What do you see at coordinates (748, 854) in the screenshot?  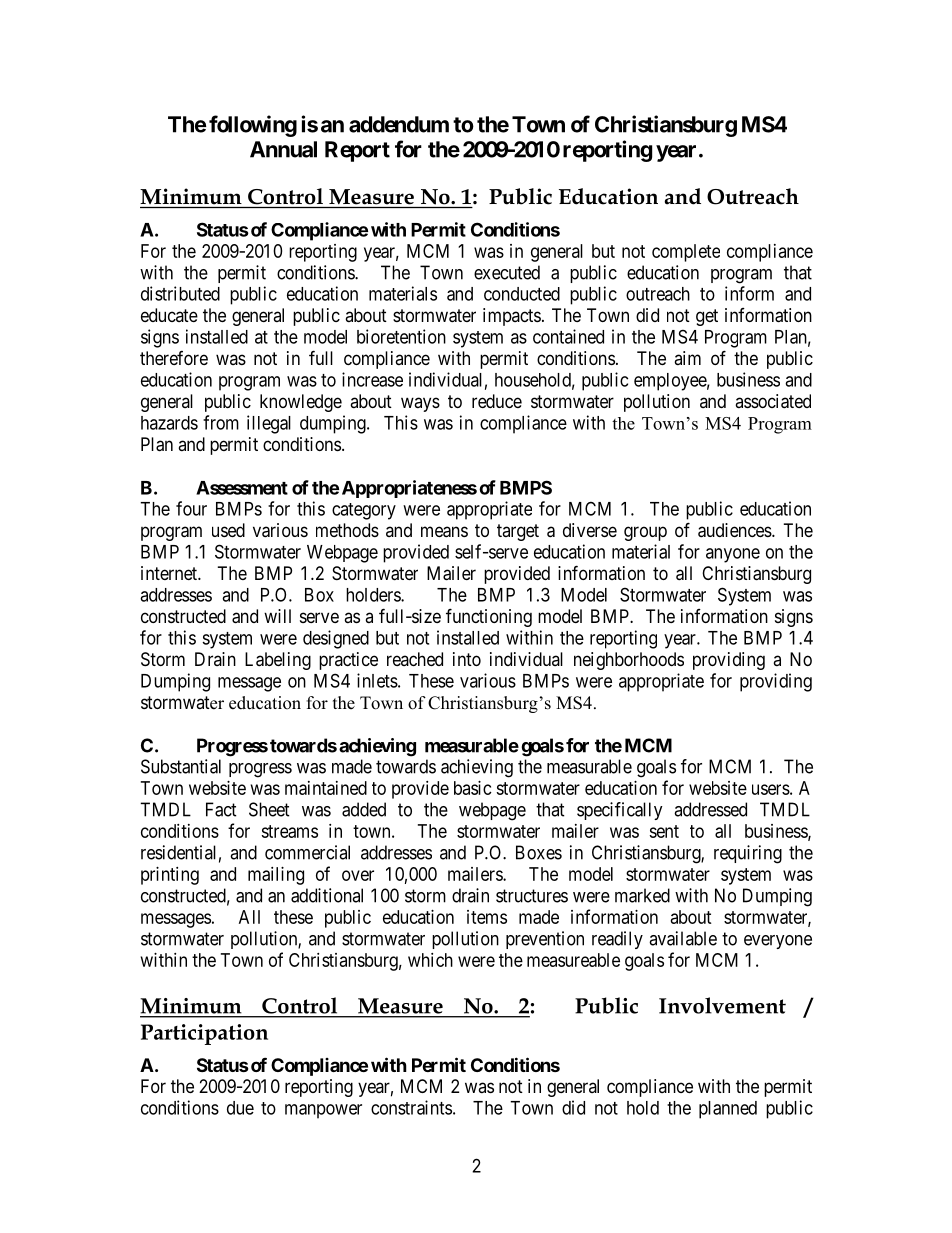 I see `requiring` at bounding box center [748, 854].
